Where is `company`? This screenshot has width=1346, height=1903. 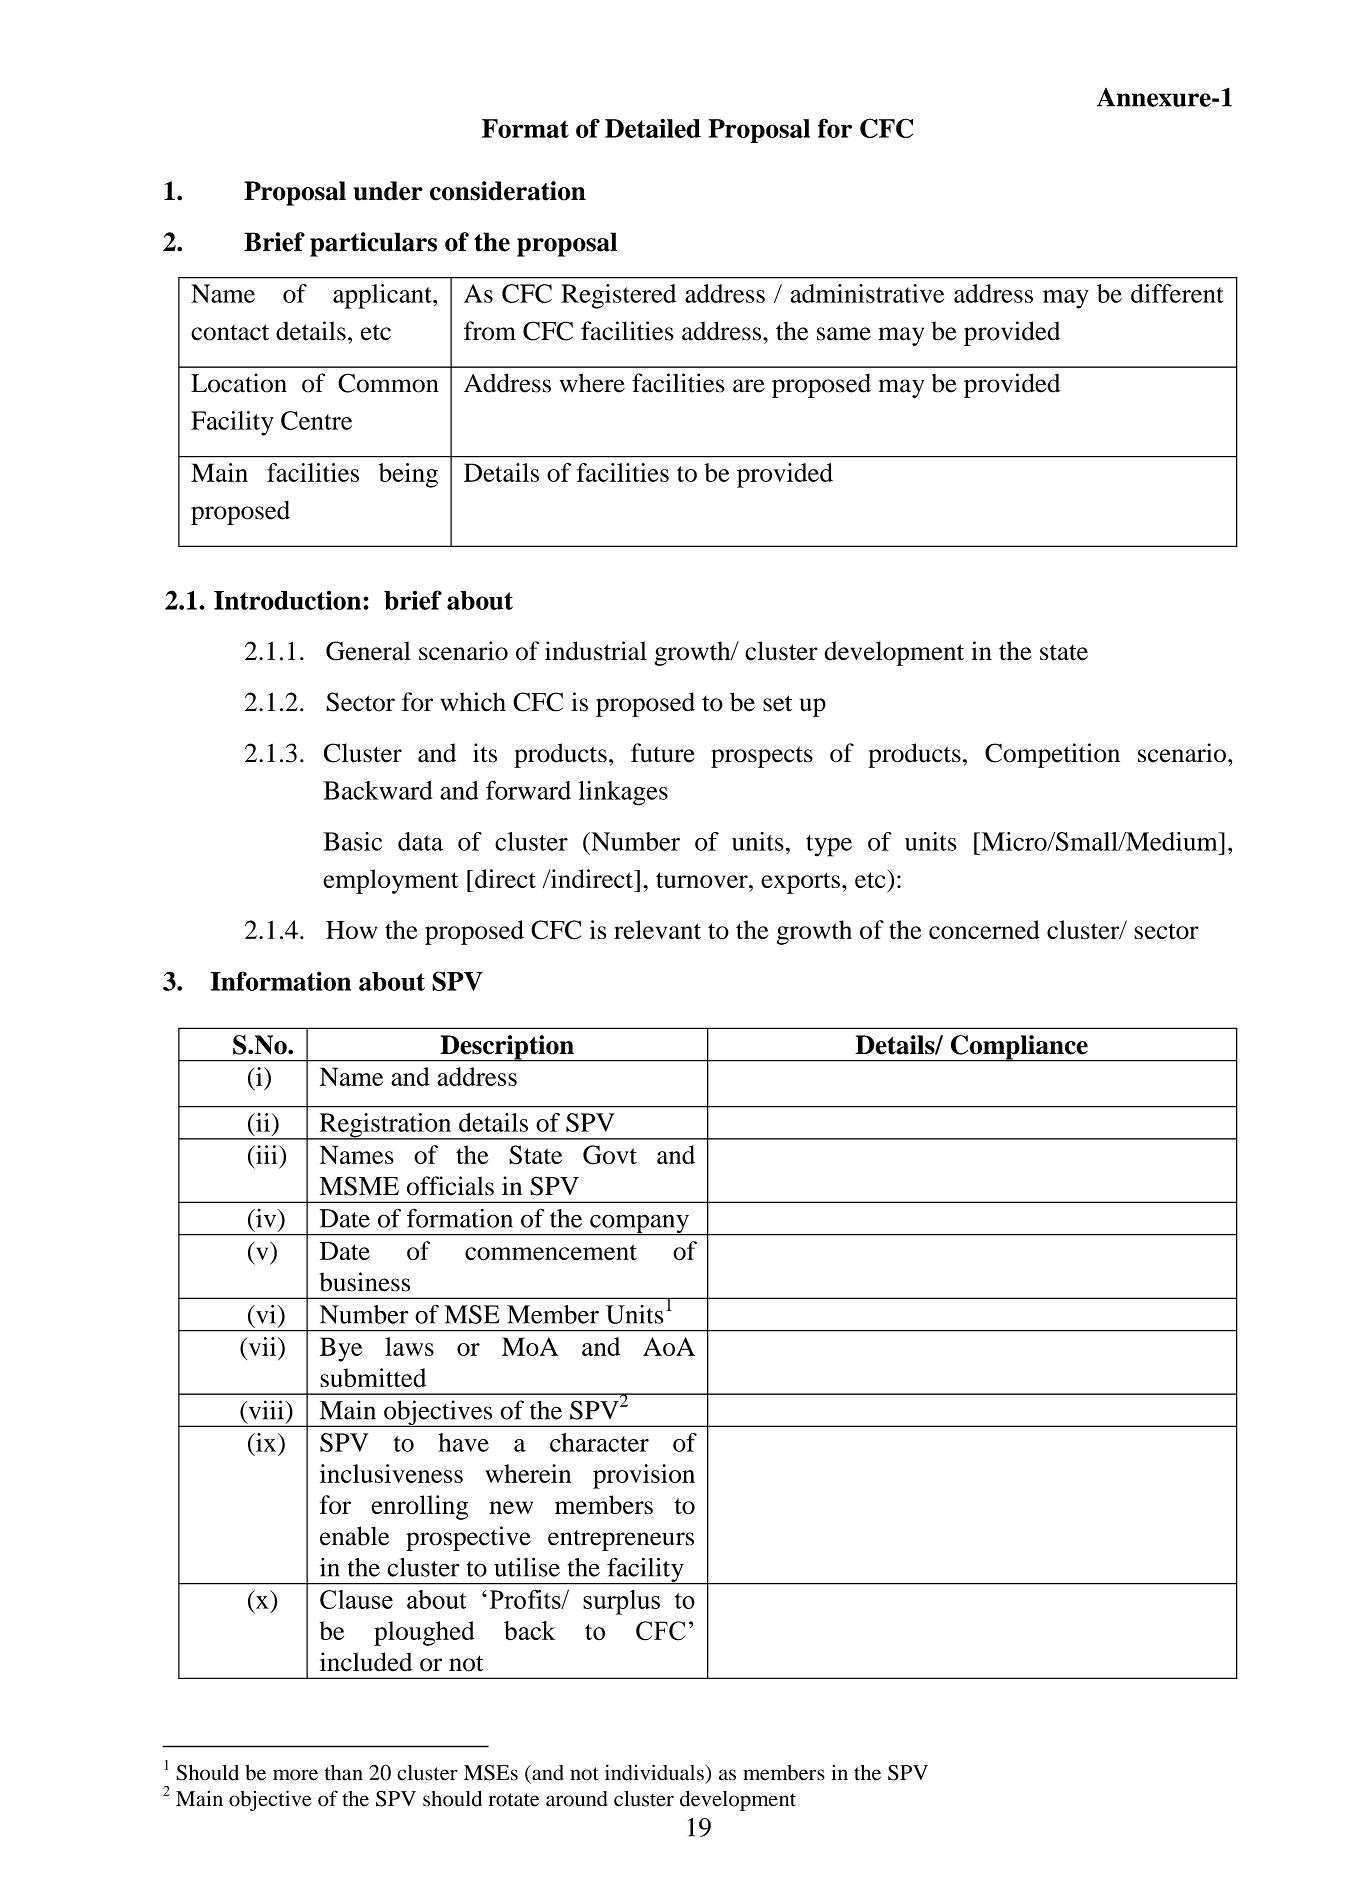
company is located at coordinates (639, 1225).
